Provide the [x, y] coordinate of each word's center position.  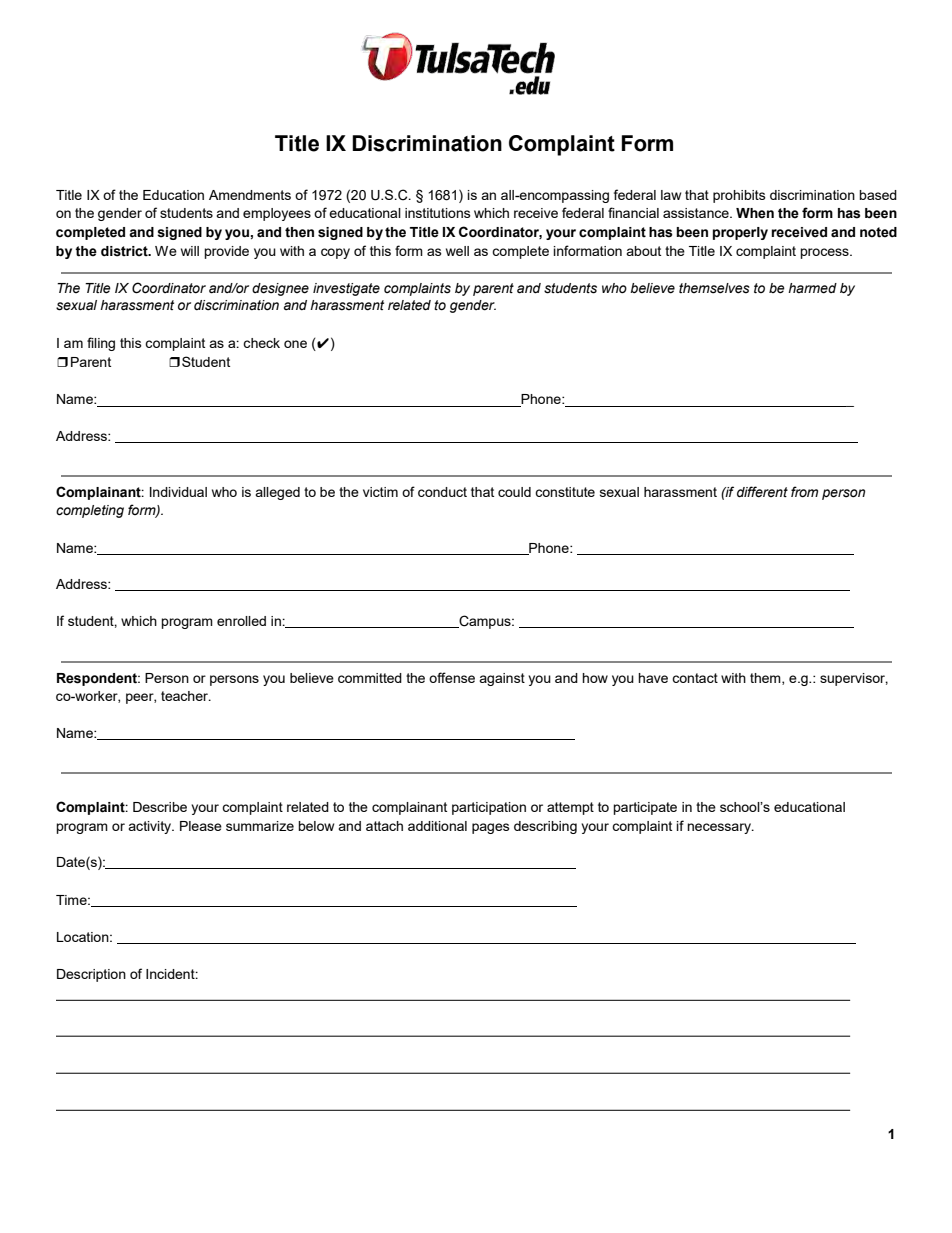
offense [452, 677]
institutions [438, 213]
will [190, 251]
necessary [720, 828]
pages [491, 828]
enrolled [241, 621]
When [755, 213]
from [804, 492]
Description [91, 975]
